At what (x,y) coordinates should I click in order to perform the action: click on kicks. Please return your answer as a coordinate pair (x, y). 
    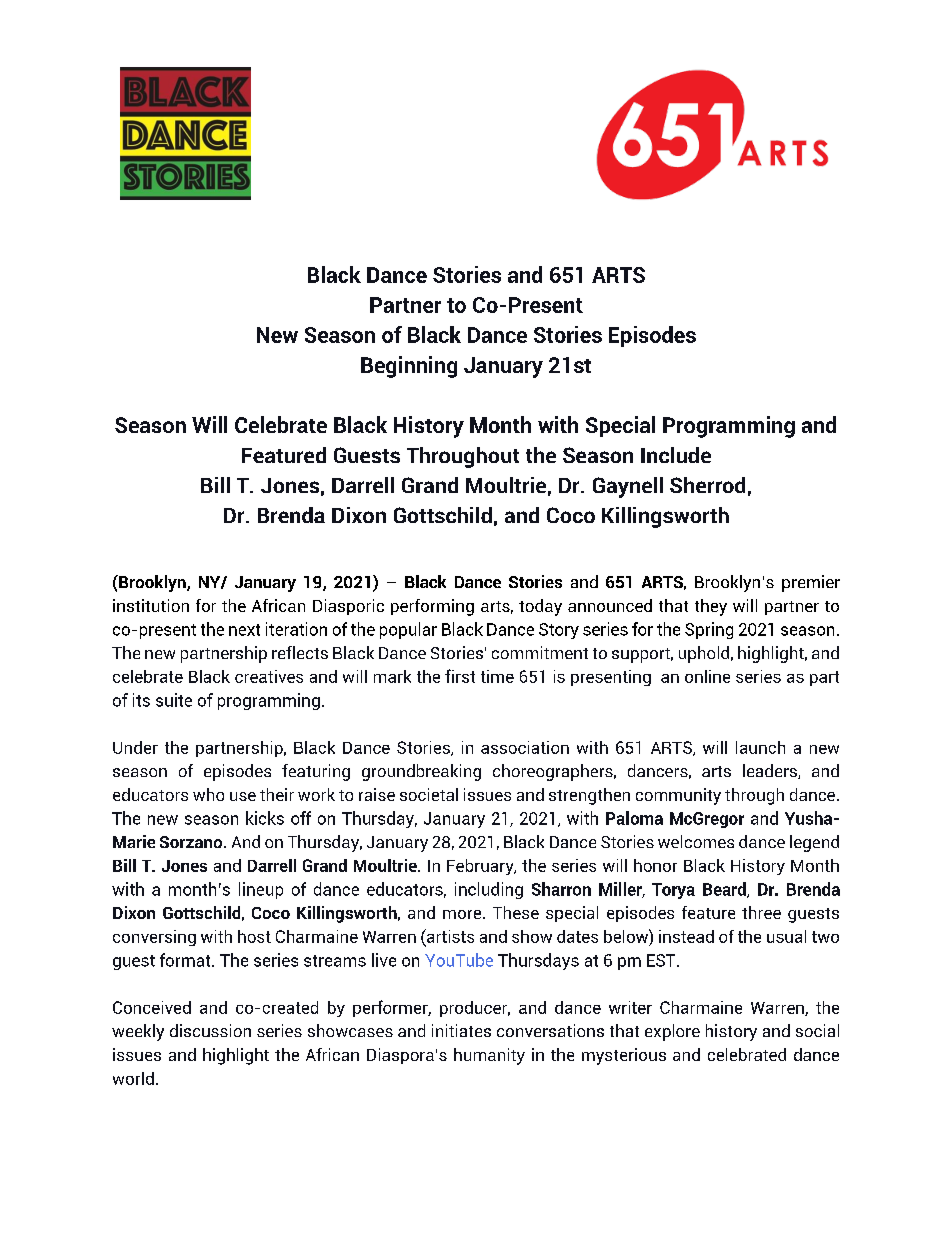
    Looking at the image, I should click on (265, 818).
